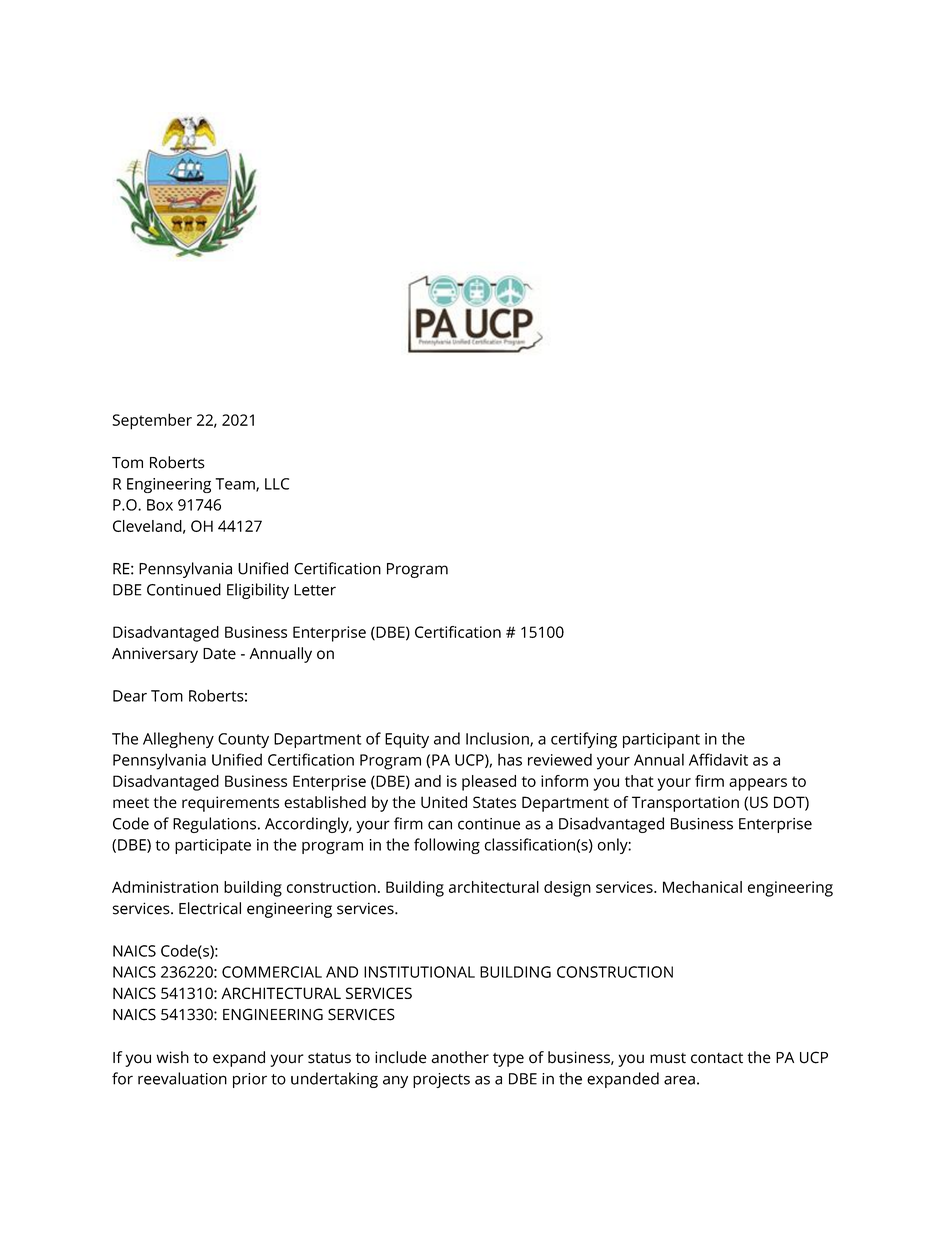  Describe the element at coordinates (236, 485) in the image. I see `Team` at that location.
